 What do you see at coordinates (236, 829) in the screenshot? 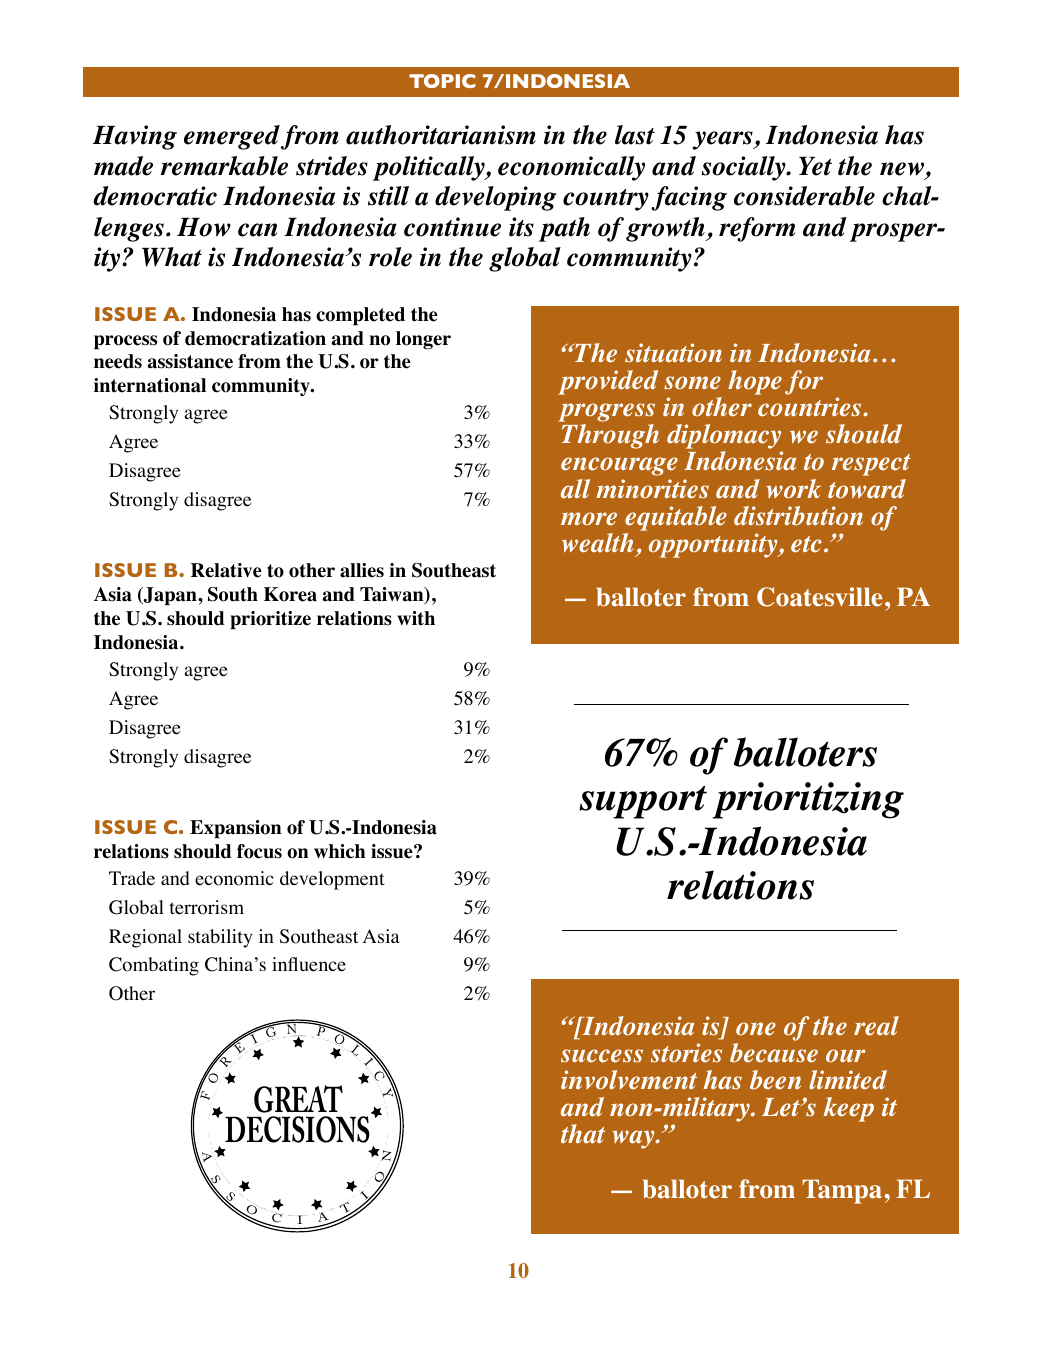
I see `Expansion` at bounding box center [236, 829].
